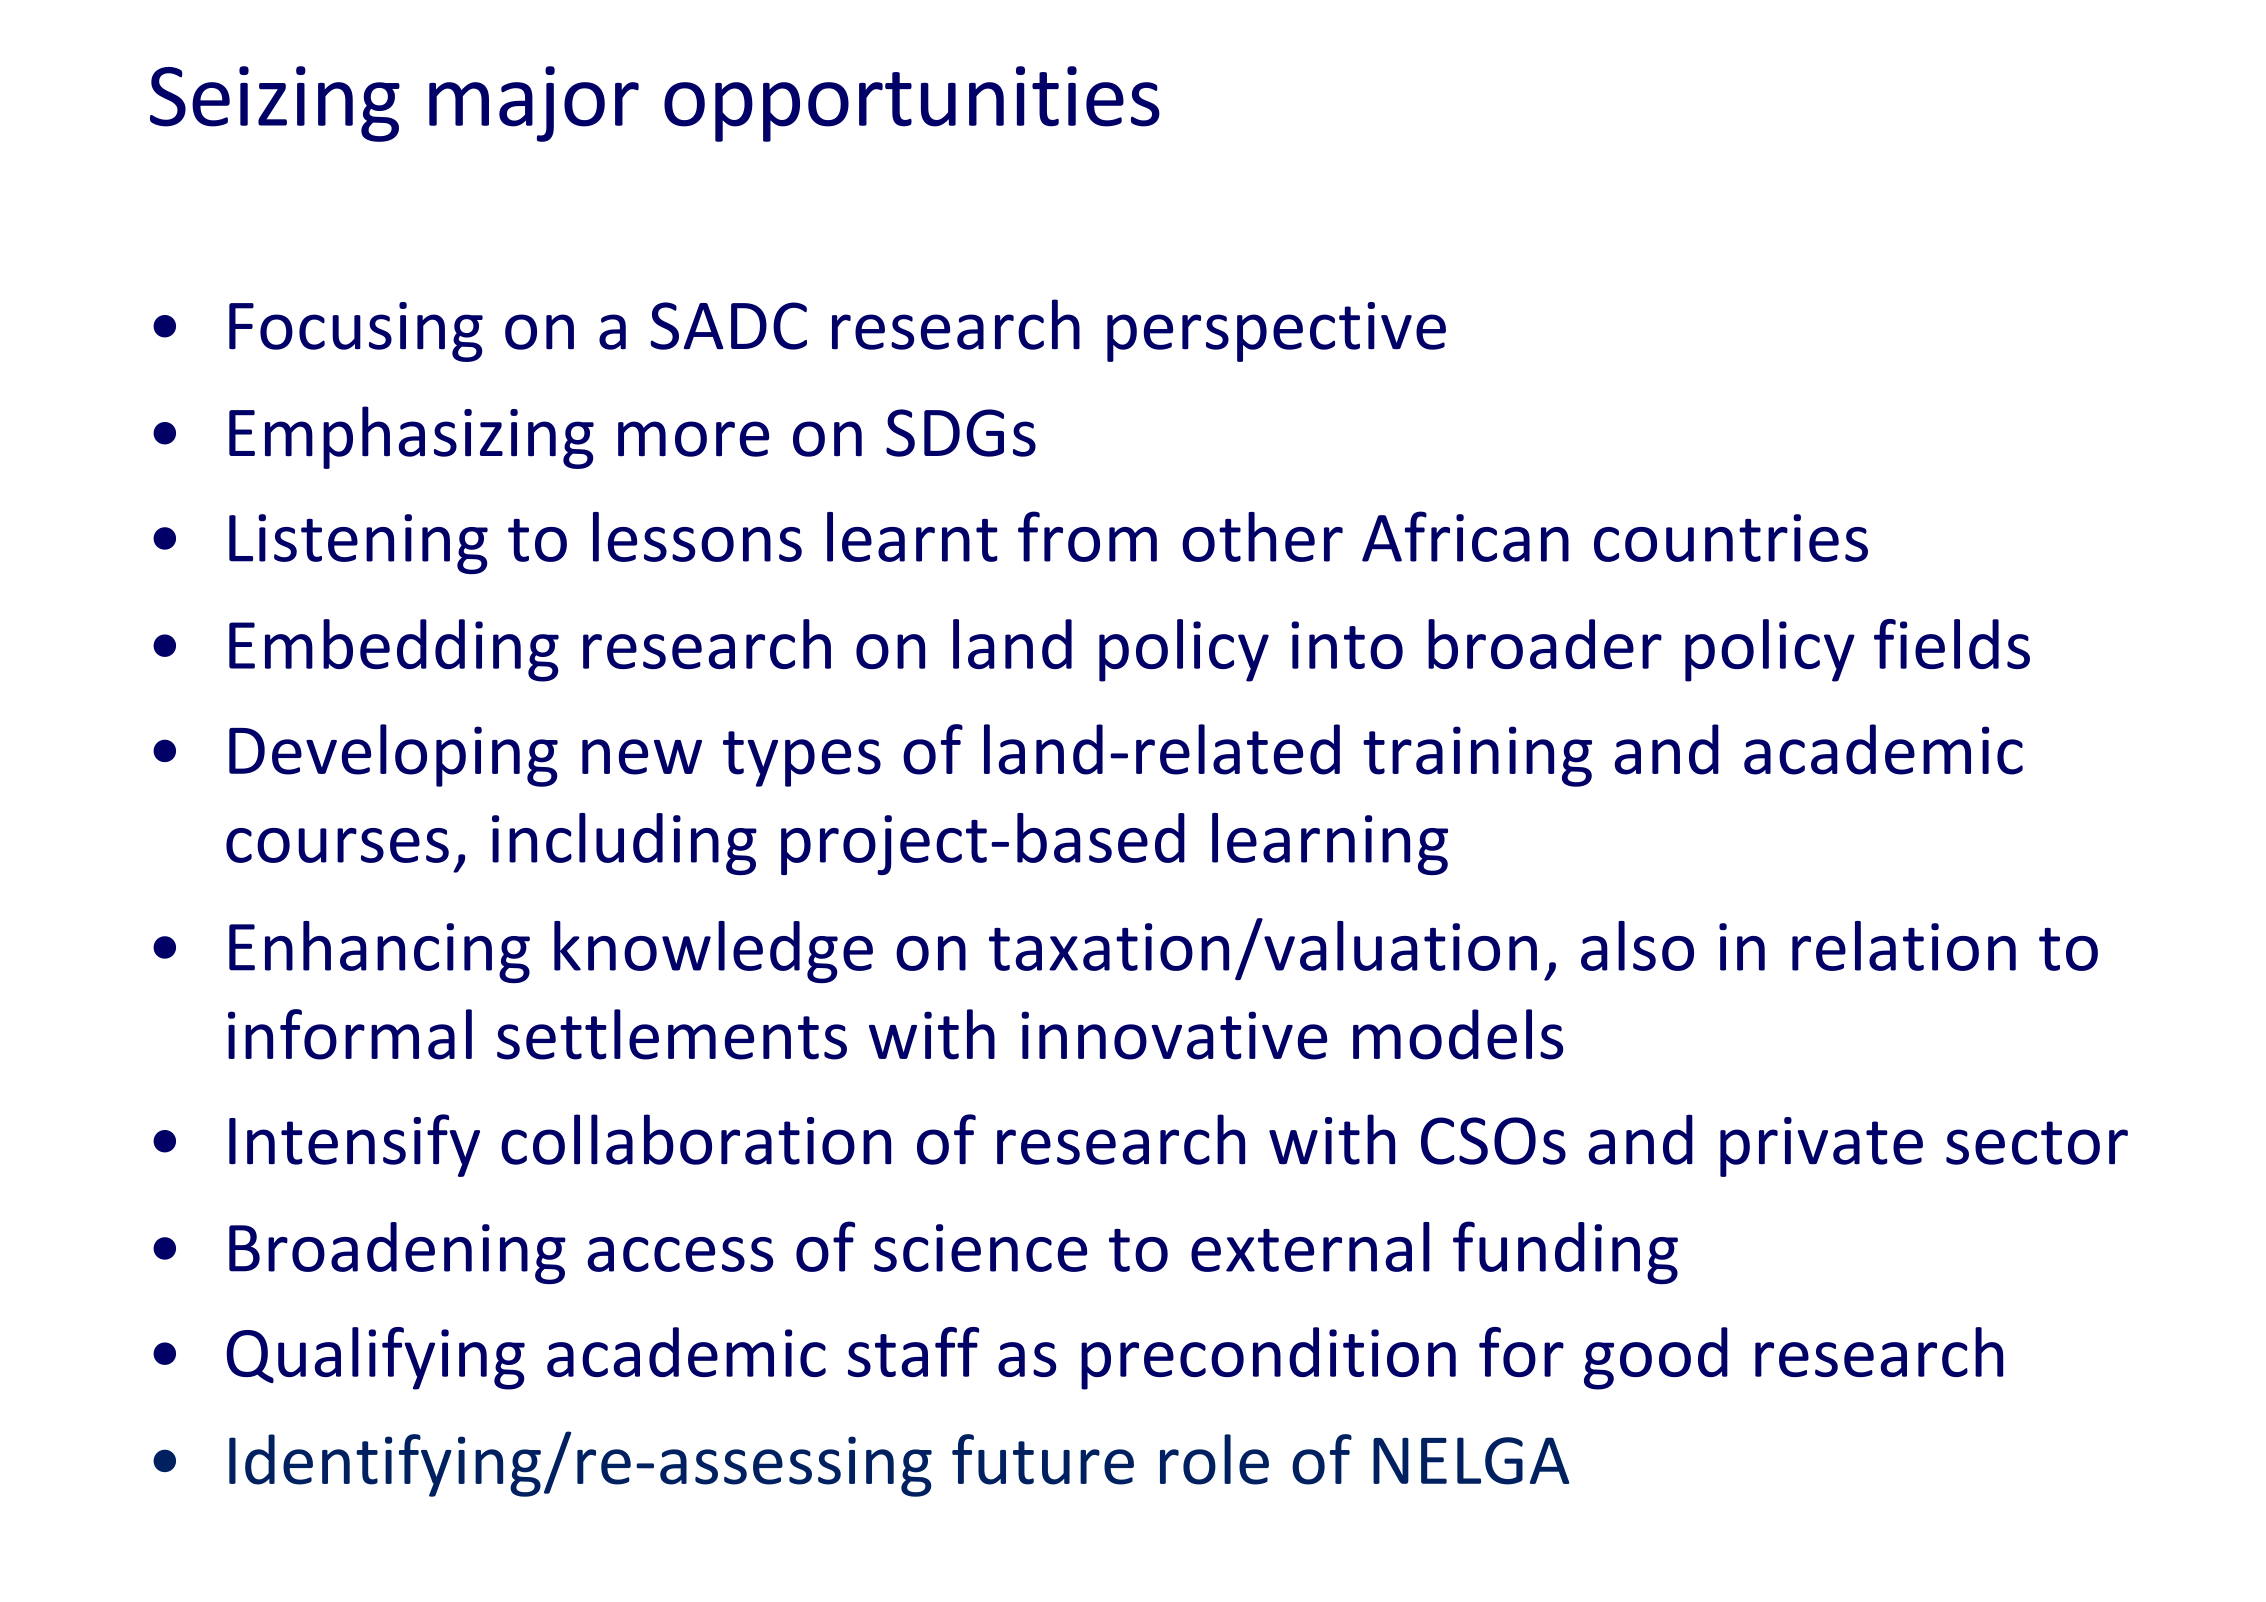  I want to click on private, so click(1821, 1147).
